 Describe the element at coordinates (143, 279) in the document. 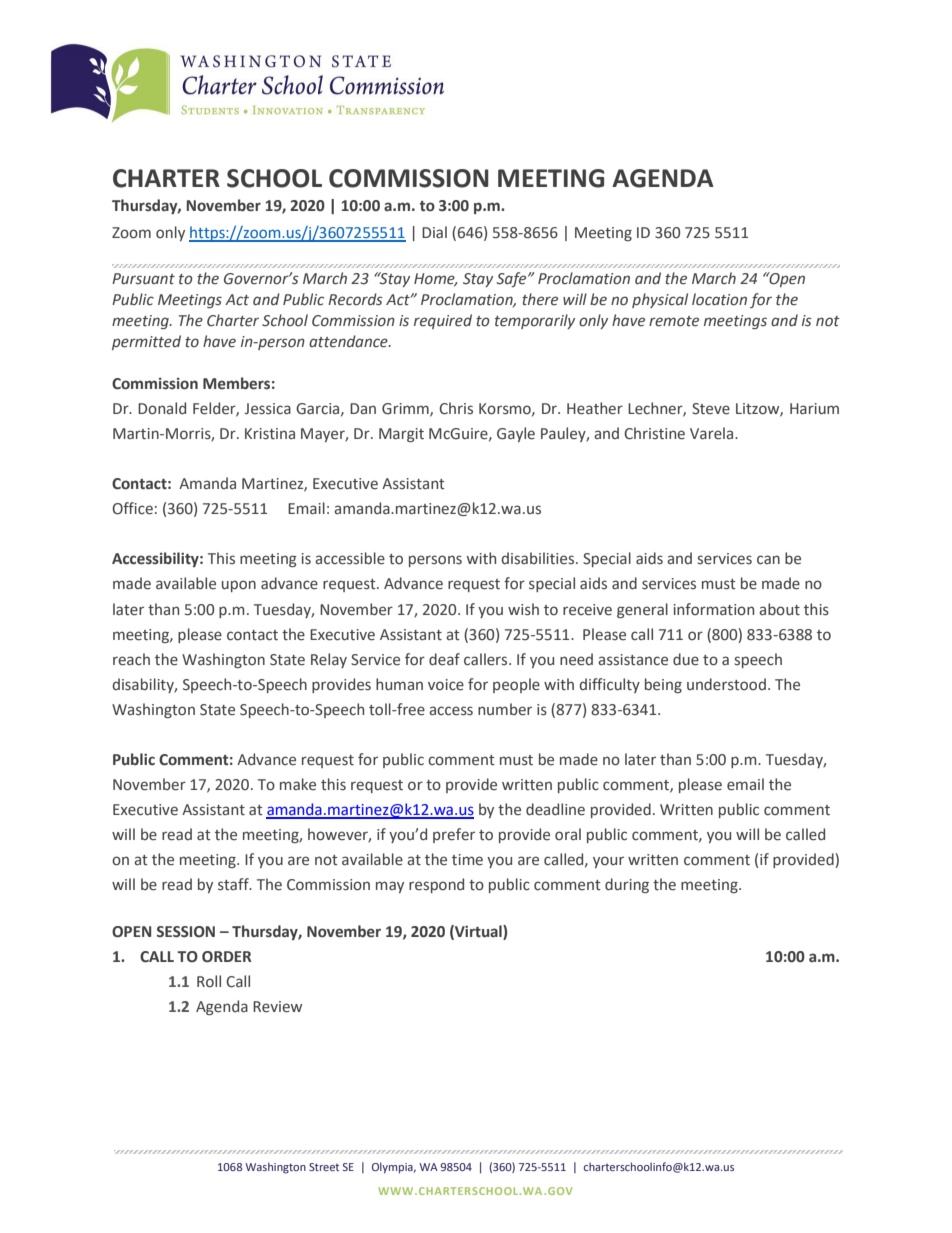

I see `Pursuant` at that location.
